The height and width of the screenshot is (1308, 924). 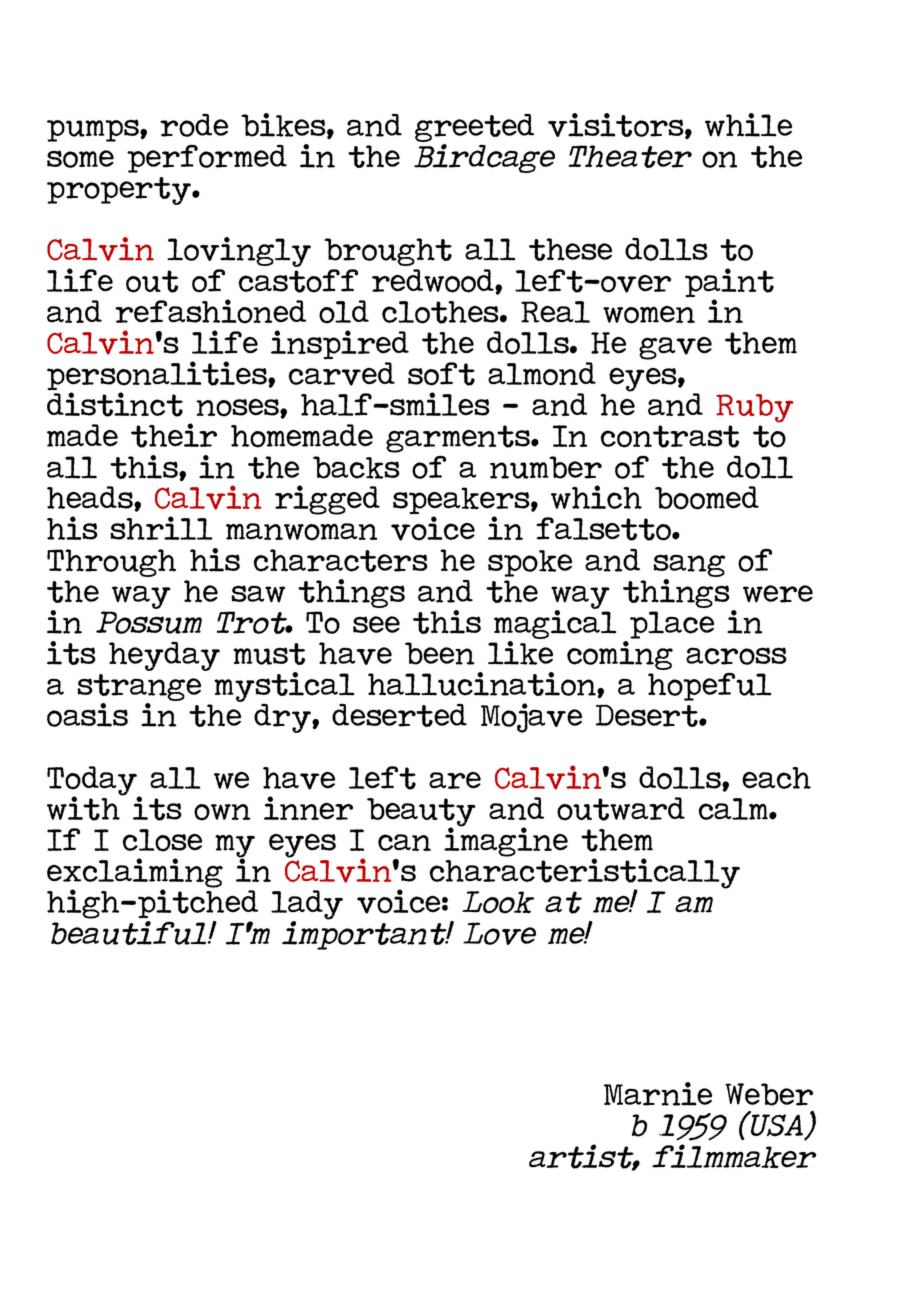 What do you see at coordinates (164, 656) in the screenshot?
I see `heyday` at bounding box center [164, 656].
